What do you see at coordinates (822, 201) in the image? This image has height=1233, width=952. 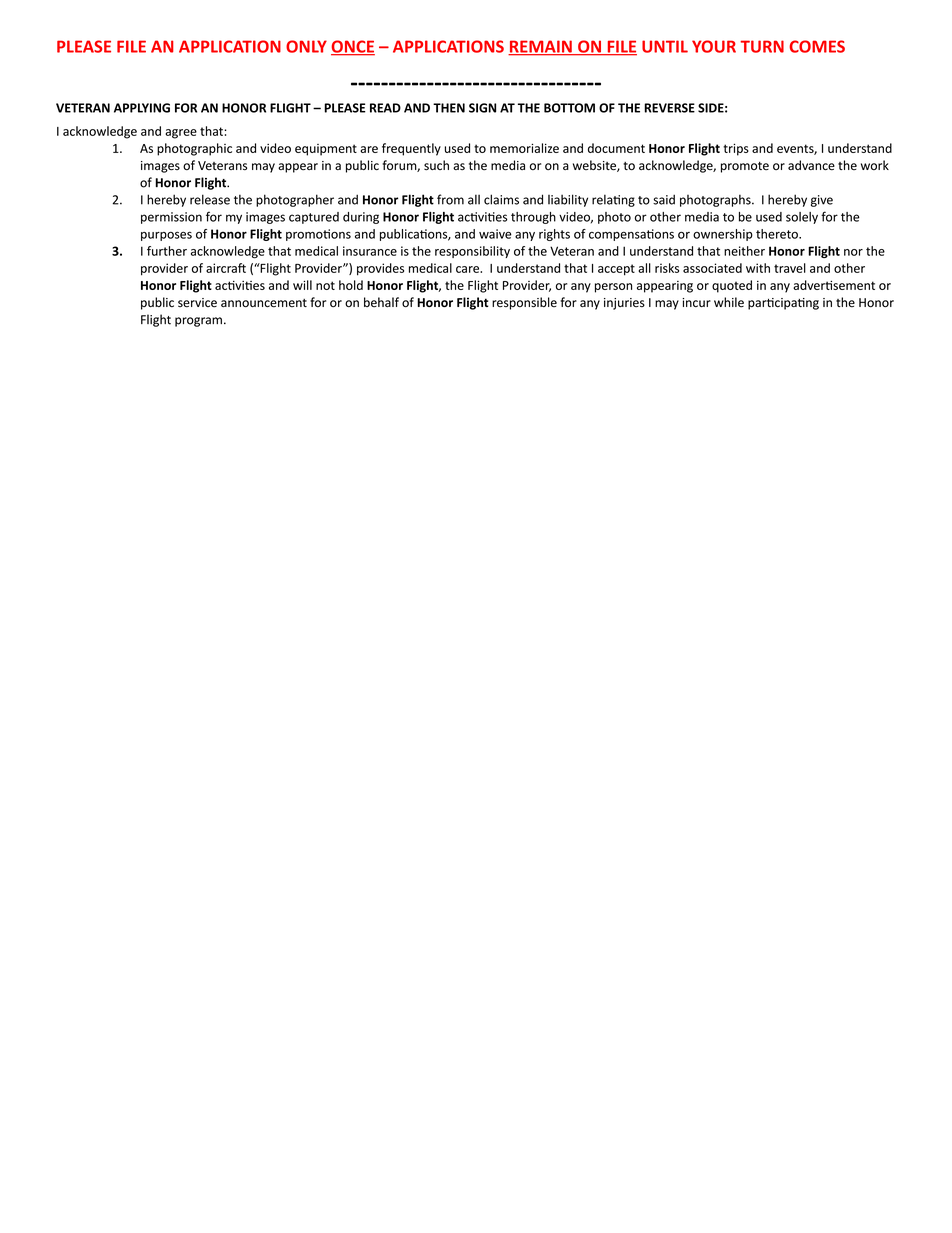 I see `give` at bounding box center [822, 201].
